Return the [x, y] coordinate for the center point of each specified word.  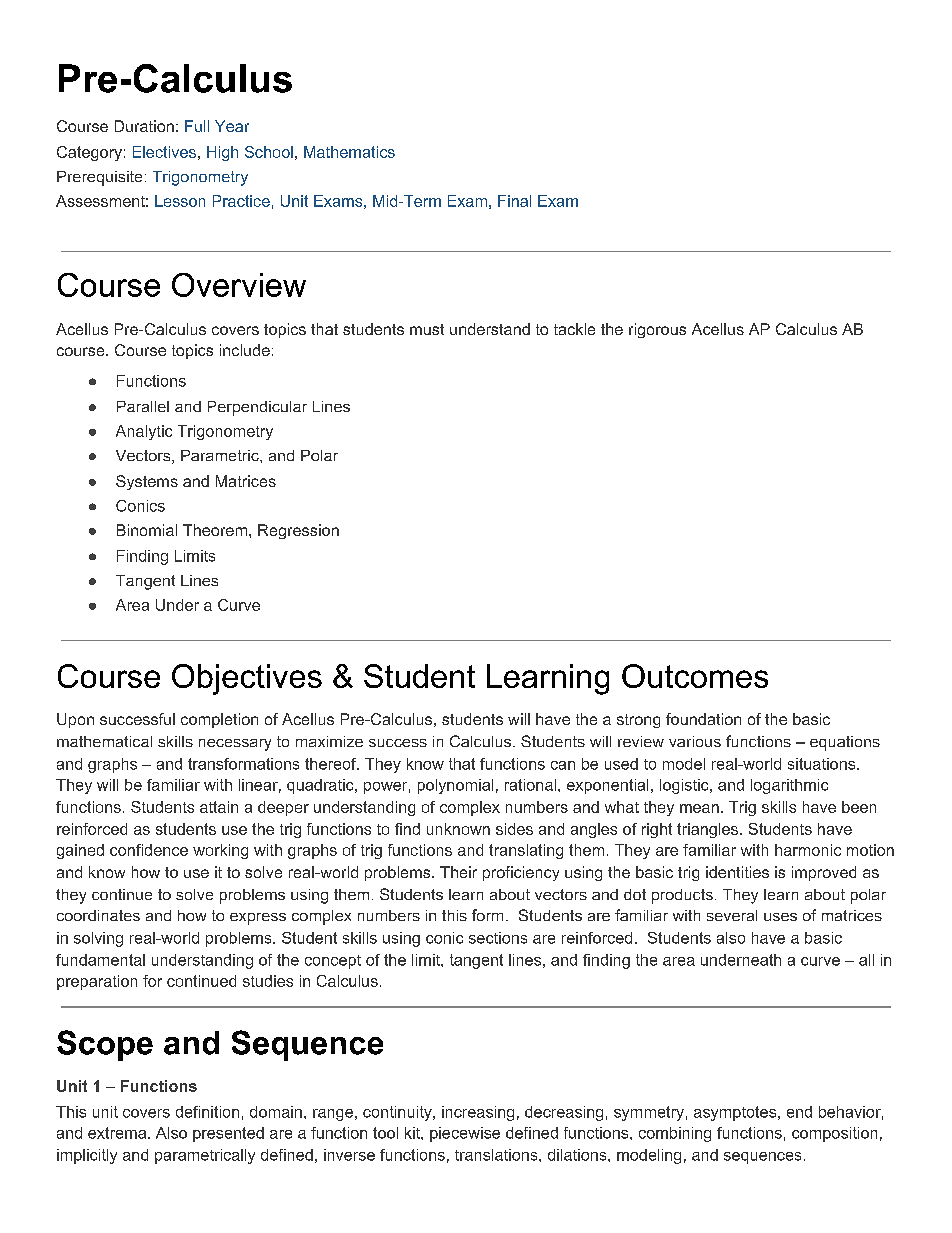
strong [638, 721]
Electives [164, 152]
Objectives [247, 679]
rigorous [657, 330]
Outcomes [695, 676]
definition [207, 1112]
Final [514, 201]
